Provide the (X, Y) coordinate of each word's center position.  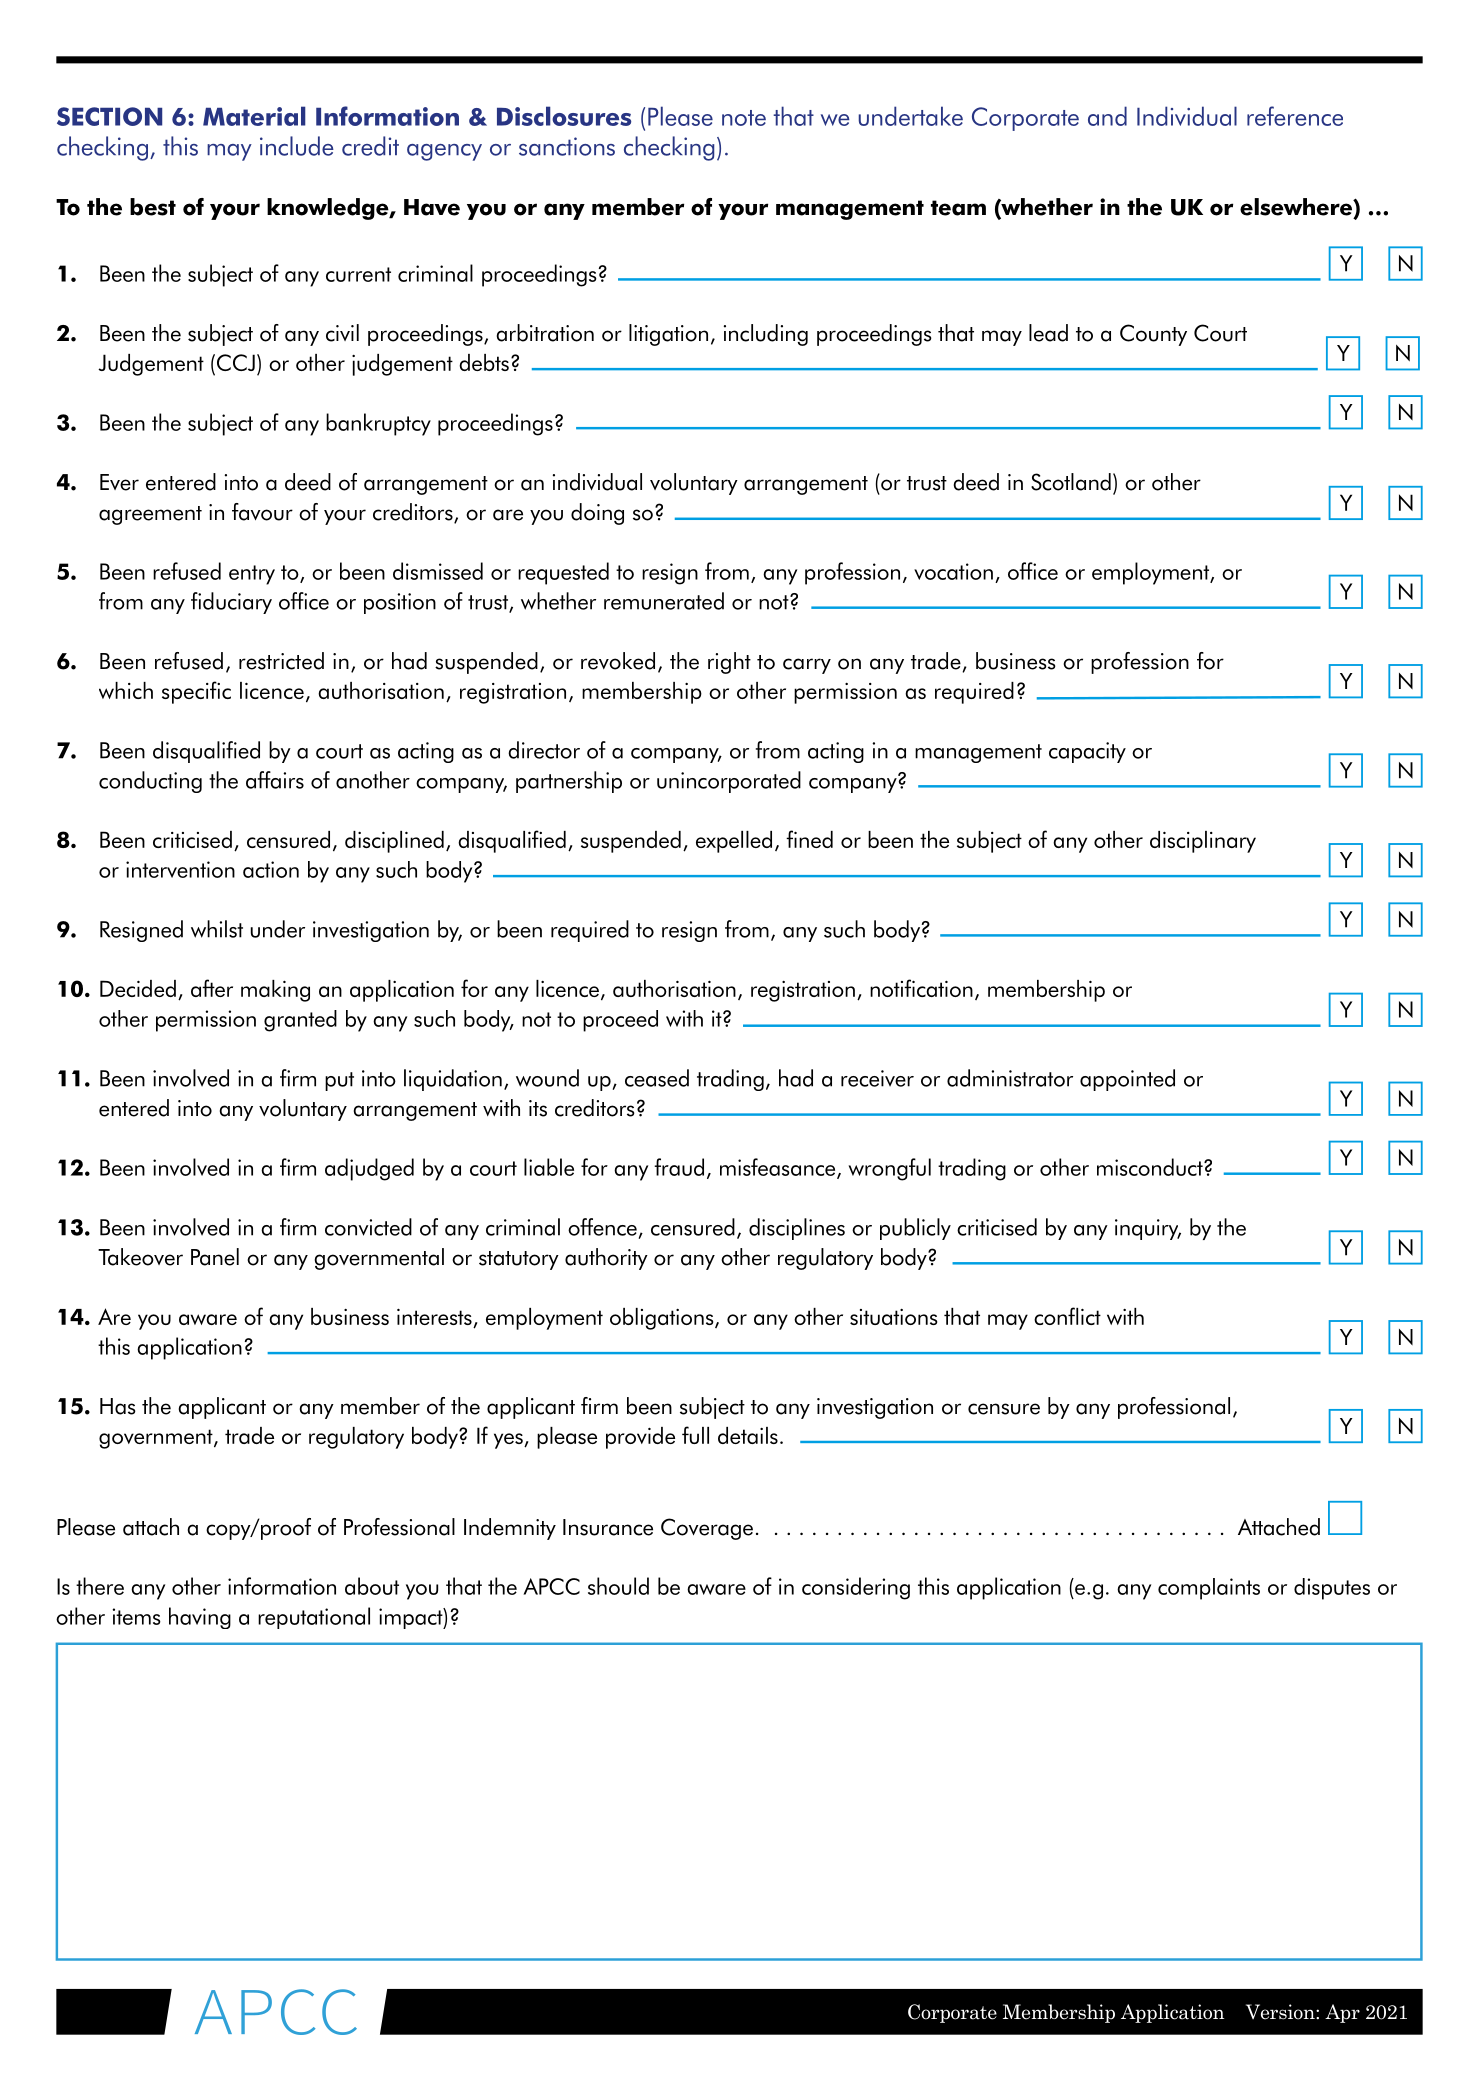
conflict (1067, 1316)
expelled (734, 842)
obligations (663, 1319)
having (200, 1618)
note (744, 118)
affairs (275, 780)
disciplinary (1203, 842)
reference (1295, 116)
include (297, 146)
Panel (215, 1257)
